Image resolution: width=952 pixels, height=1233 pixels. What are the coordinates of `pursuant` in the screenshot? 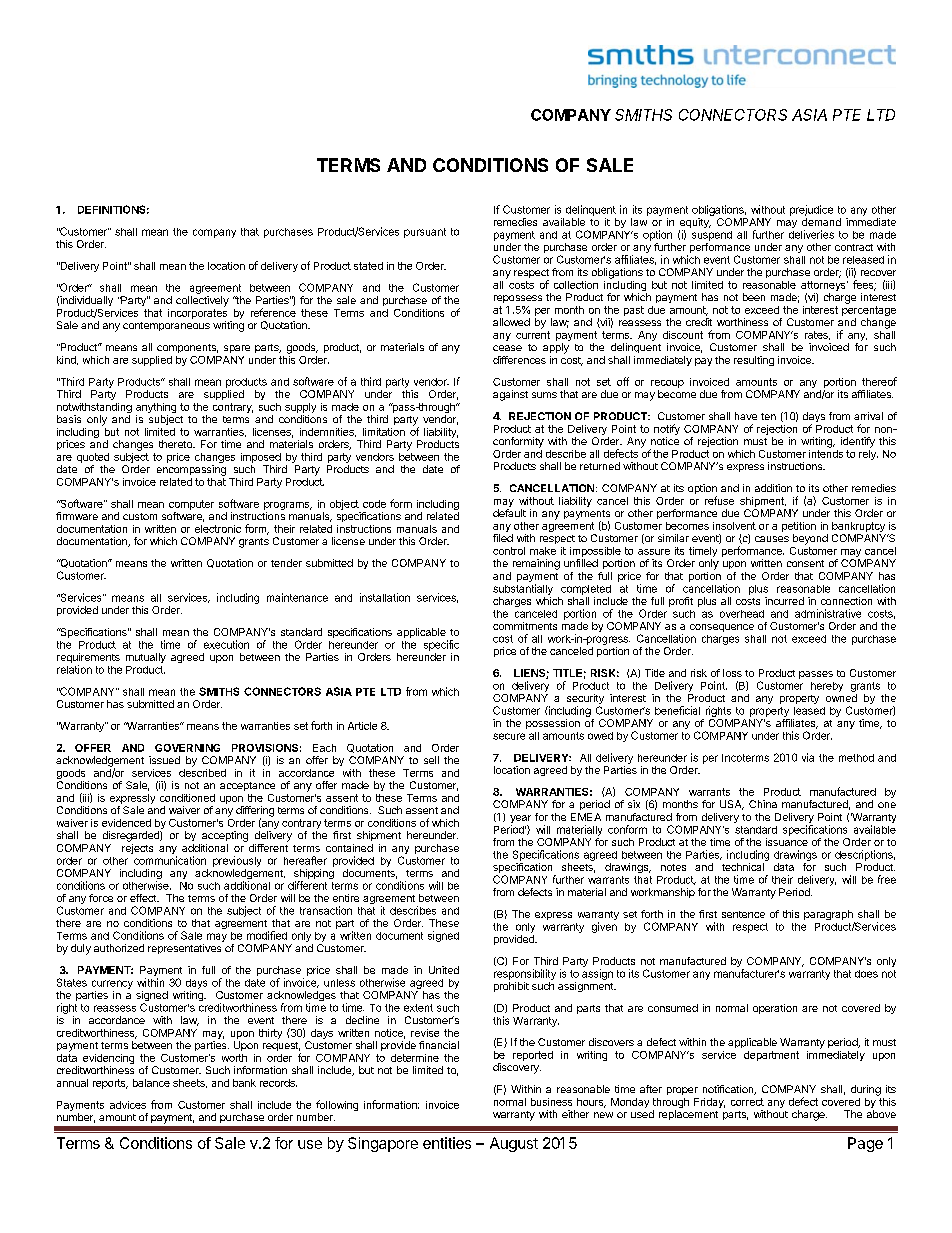 It's located at (425, 233).
